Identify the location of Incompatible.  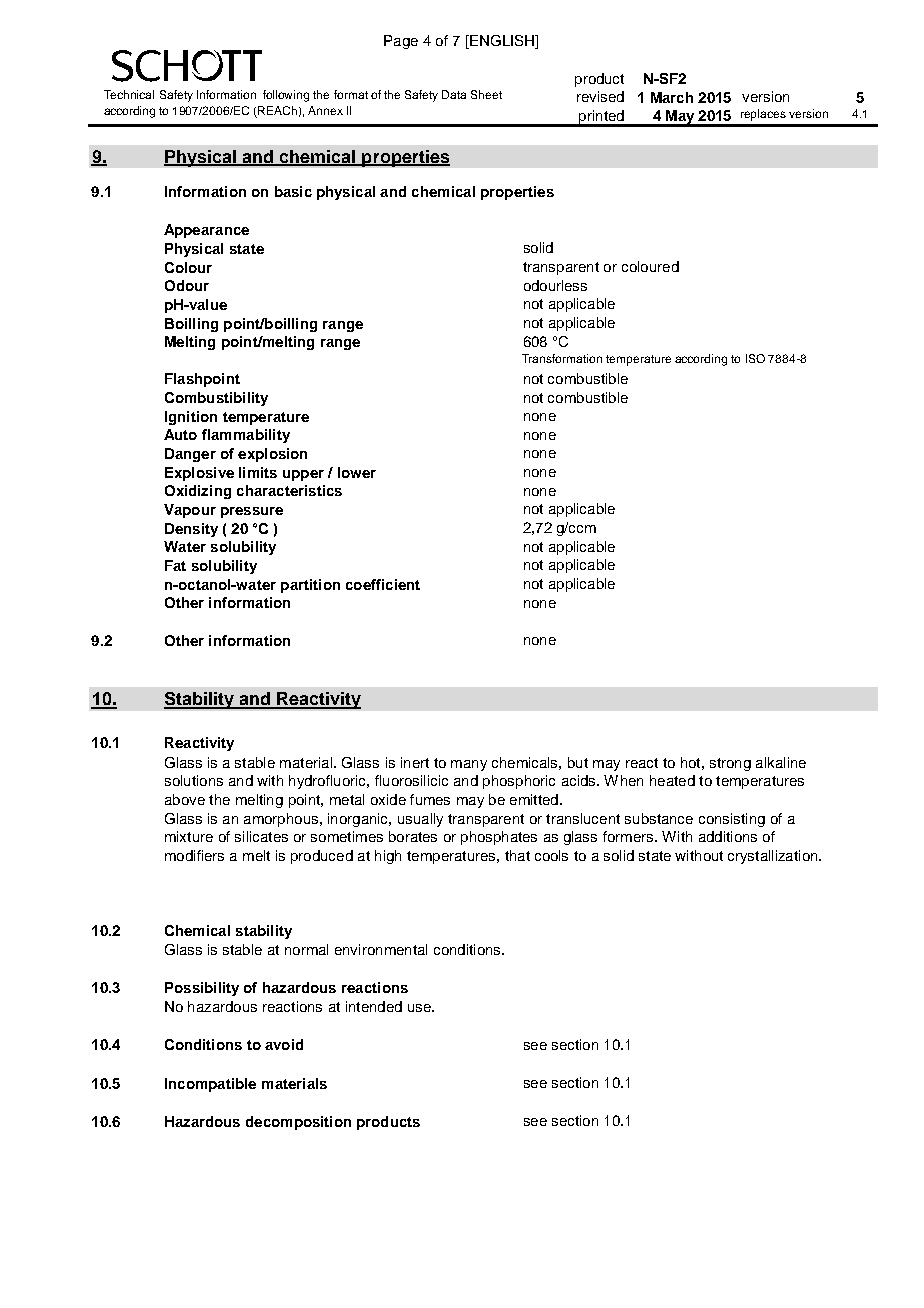
(210, 1085).
